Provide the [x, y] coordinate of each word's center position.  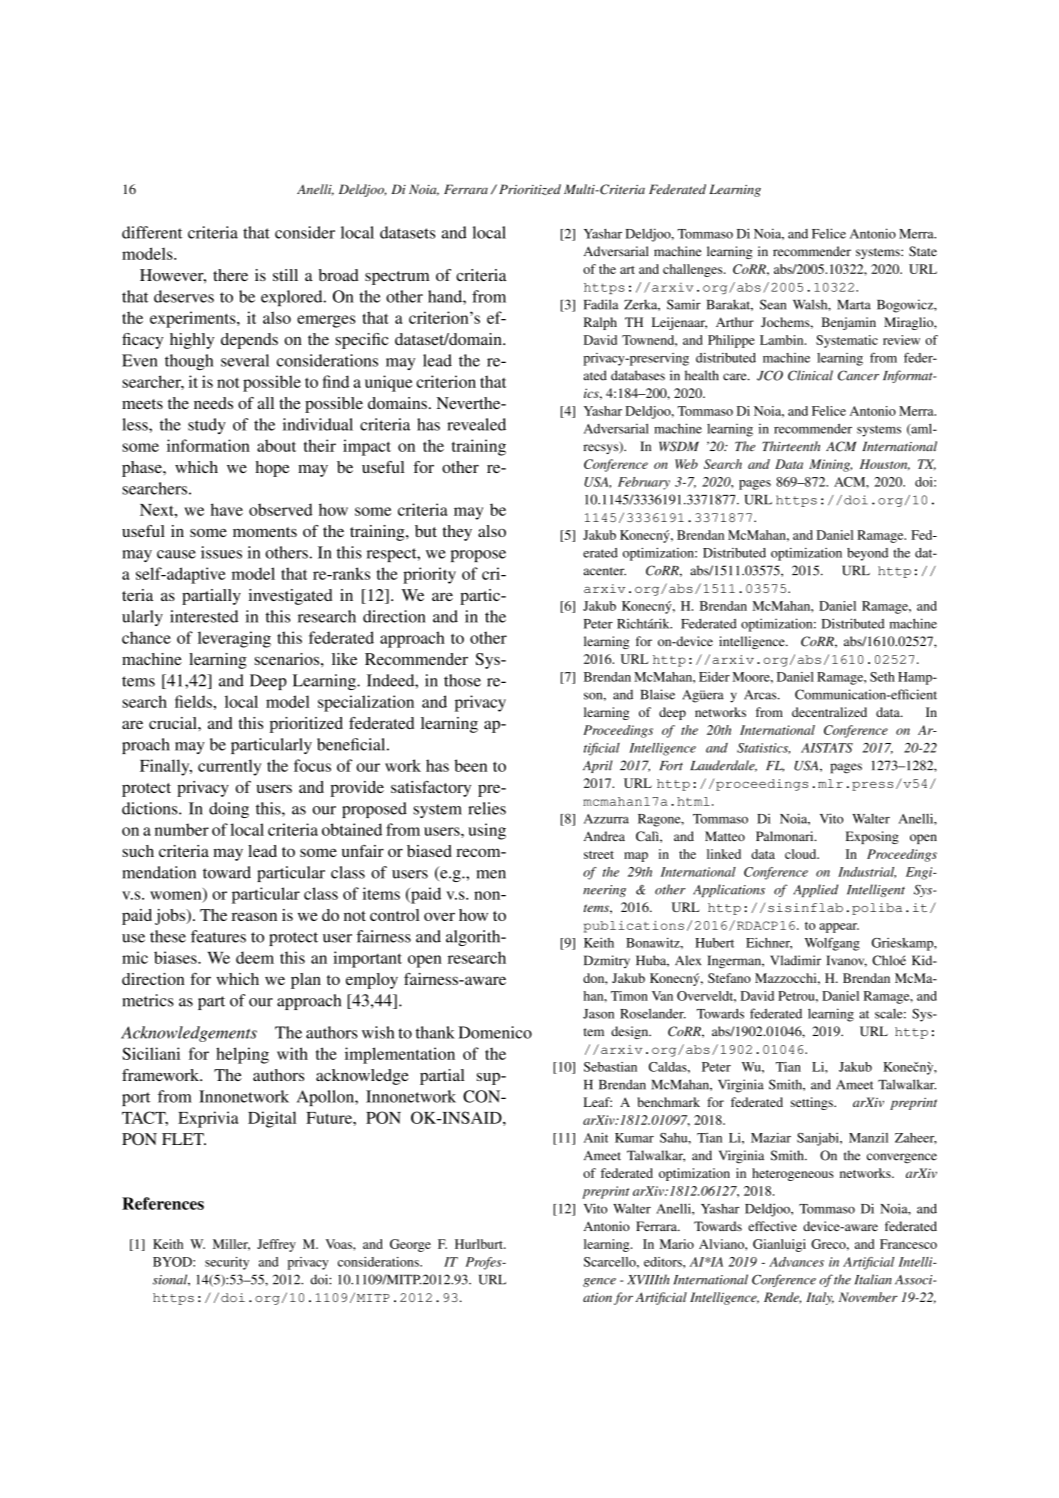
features [218, 936]
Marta [854, 305]
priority [429, 575]
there [230, 275]
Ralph [600, 323]
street [599, 855]
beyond [867, 554]
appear [839, 928]
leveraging [234, 639]
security [227, 1263]
